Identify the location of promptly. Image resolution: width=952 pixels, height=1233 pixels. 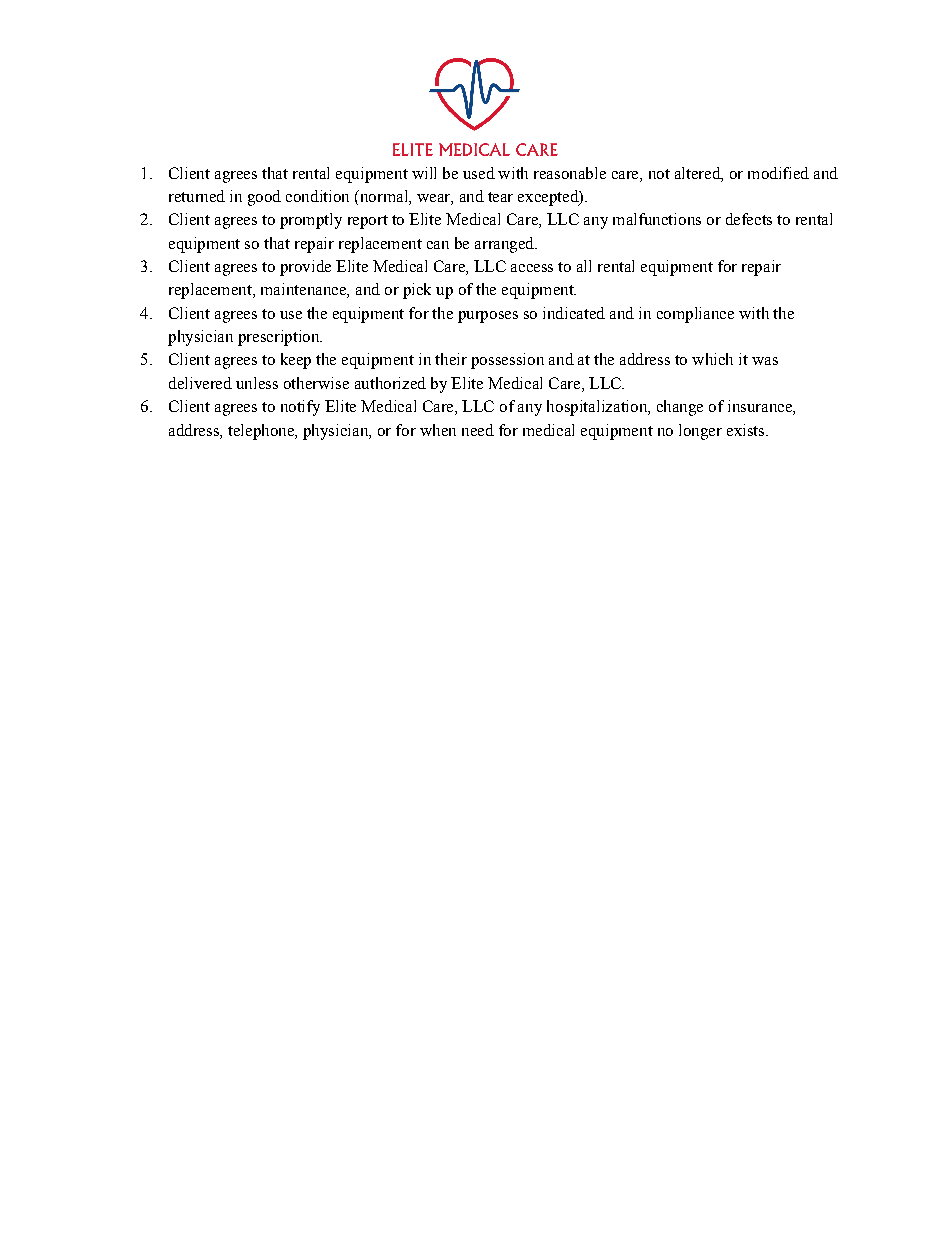
(311, 221).
